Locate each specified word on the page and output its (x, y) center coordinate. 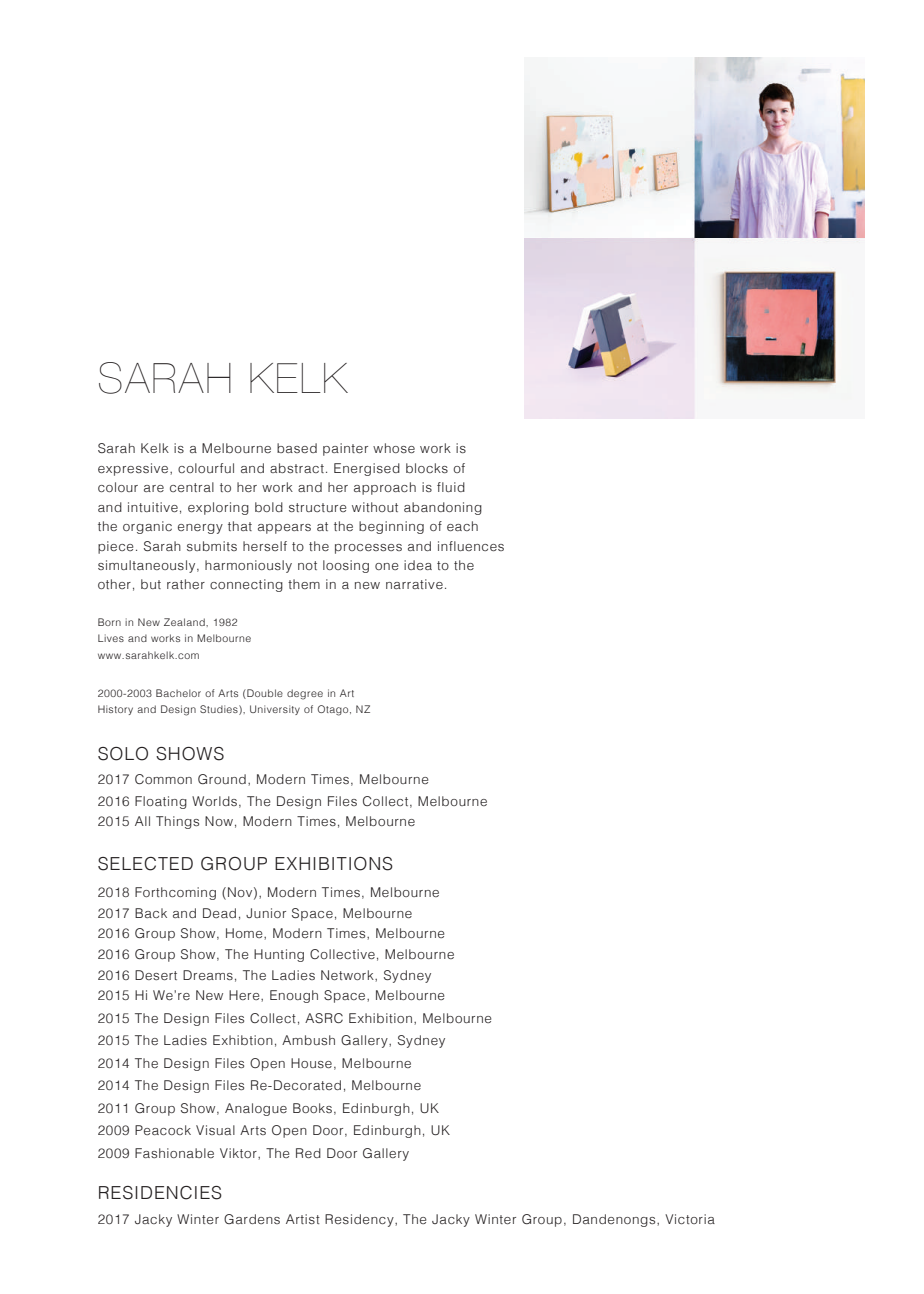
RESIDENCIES (160, 1193)
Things (177, 822)
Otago (334, 710)
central (192, 487)
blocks (427, 468)
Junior (266, 913)
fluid (451, 487)
